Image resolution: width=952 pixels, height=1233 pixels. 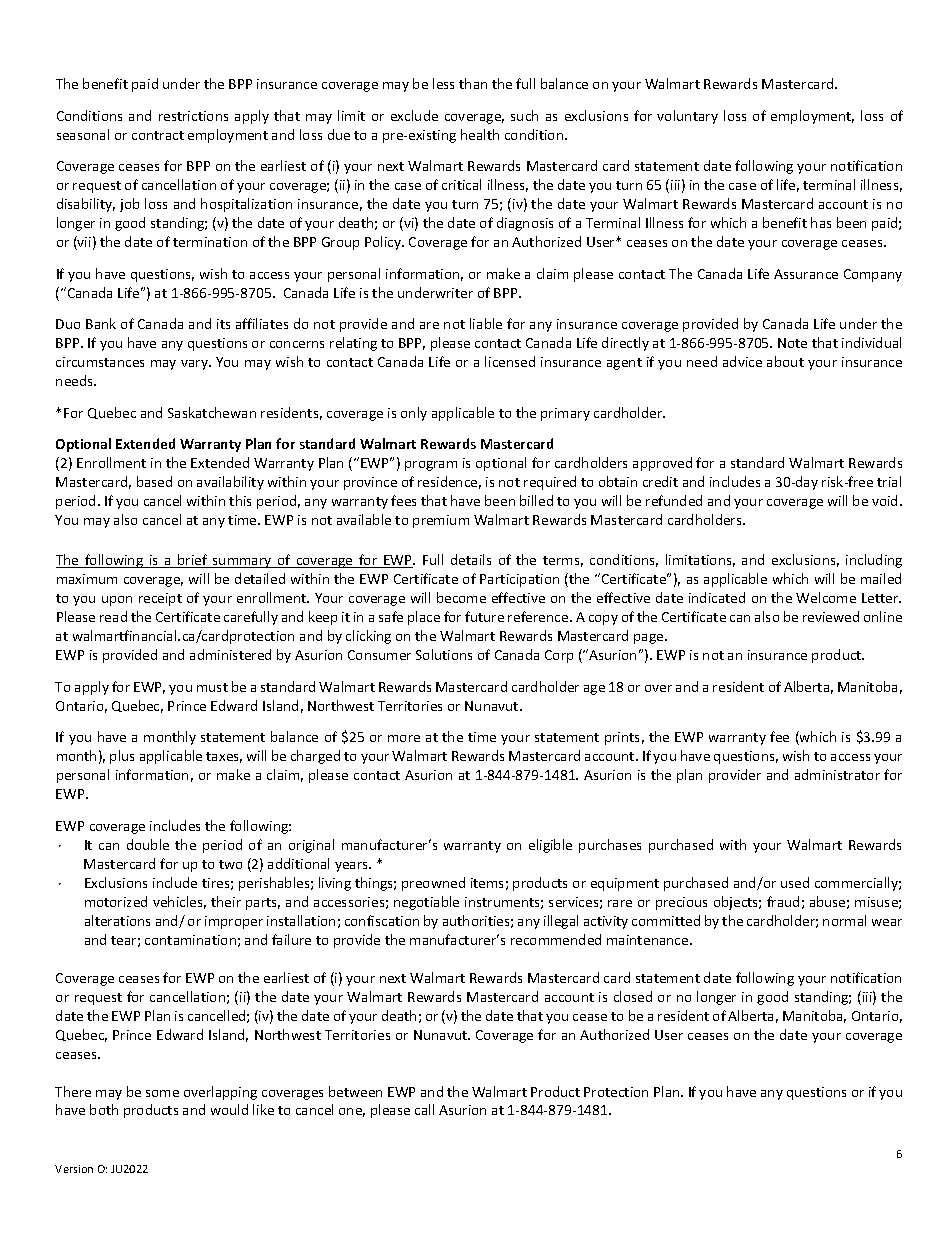 What do you see at coordinates (193, 116) in the image?
I see `restrictions` at bounding box center [193, 116].
